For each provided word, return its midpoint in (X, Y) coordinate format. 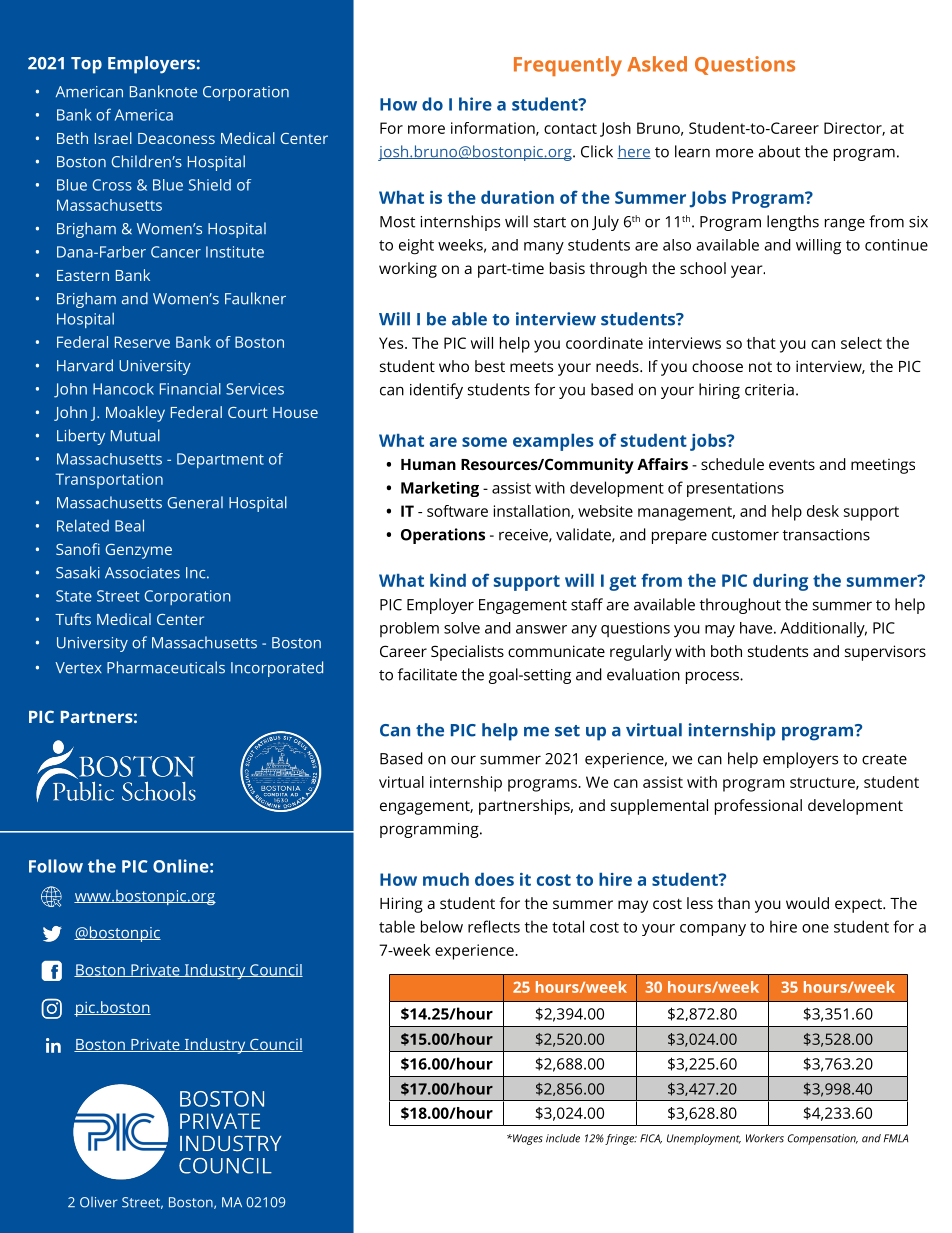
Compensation (823, 1139)
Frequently (568, 66)
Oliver (99, 1202)
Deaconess (176, 138)
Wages (527, 1139)
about (779, 151)
